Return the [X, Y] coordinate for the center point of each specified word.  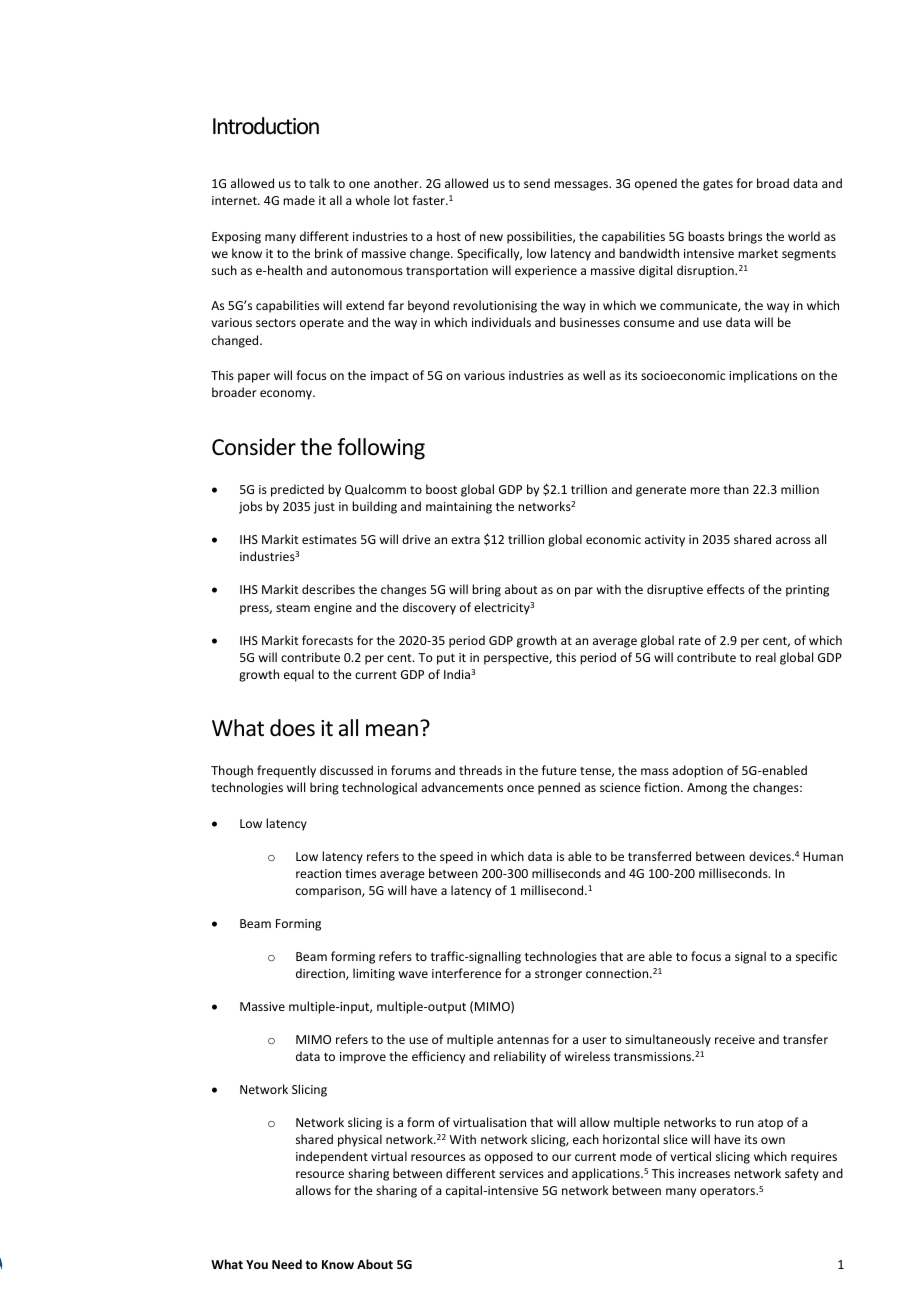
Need [287, 1264]
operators [728, 1192]
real [766, 657]
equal [299, 675]
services [521, 1173]
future [559, 770]
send [537, 183]
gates [718, 185]
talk [319, 183]
